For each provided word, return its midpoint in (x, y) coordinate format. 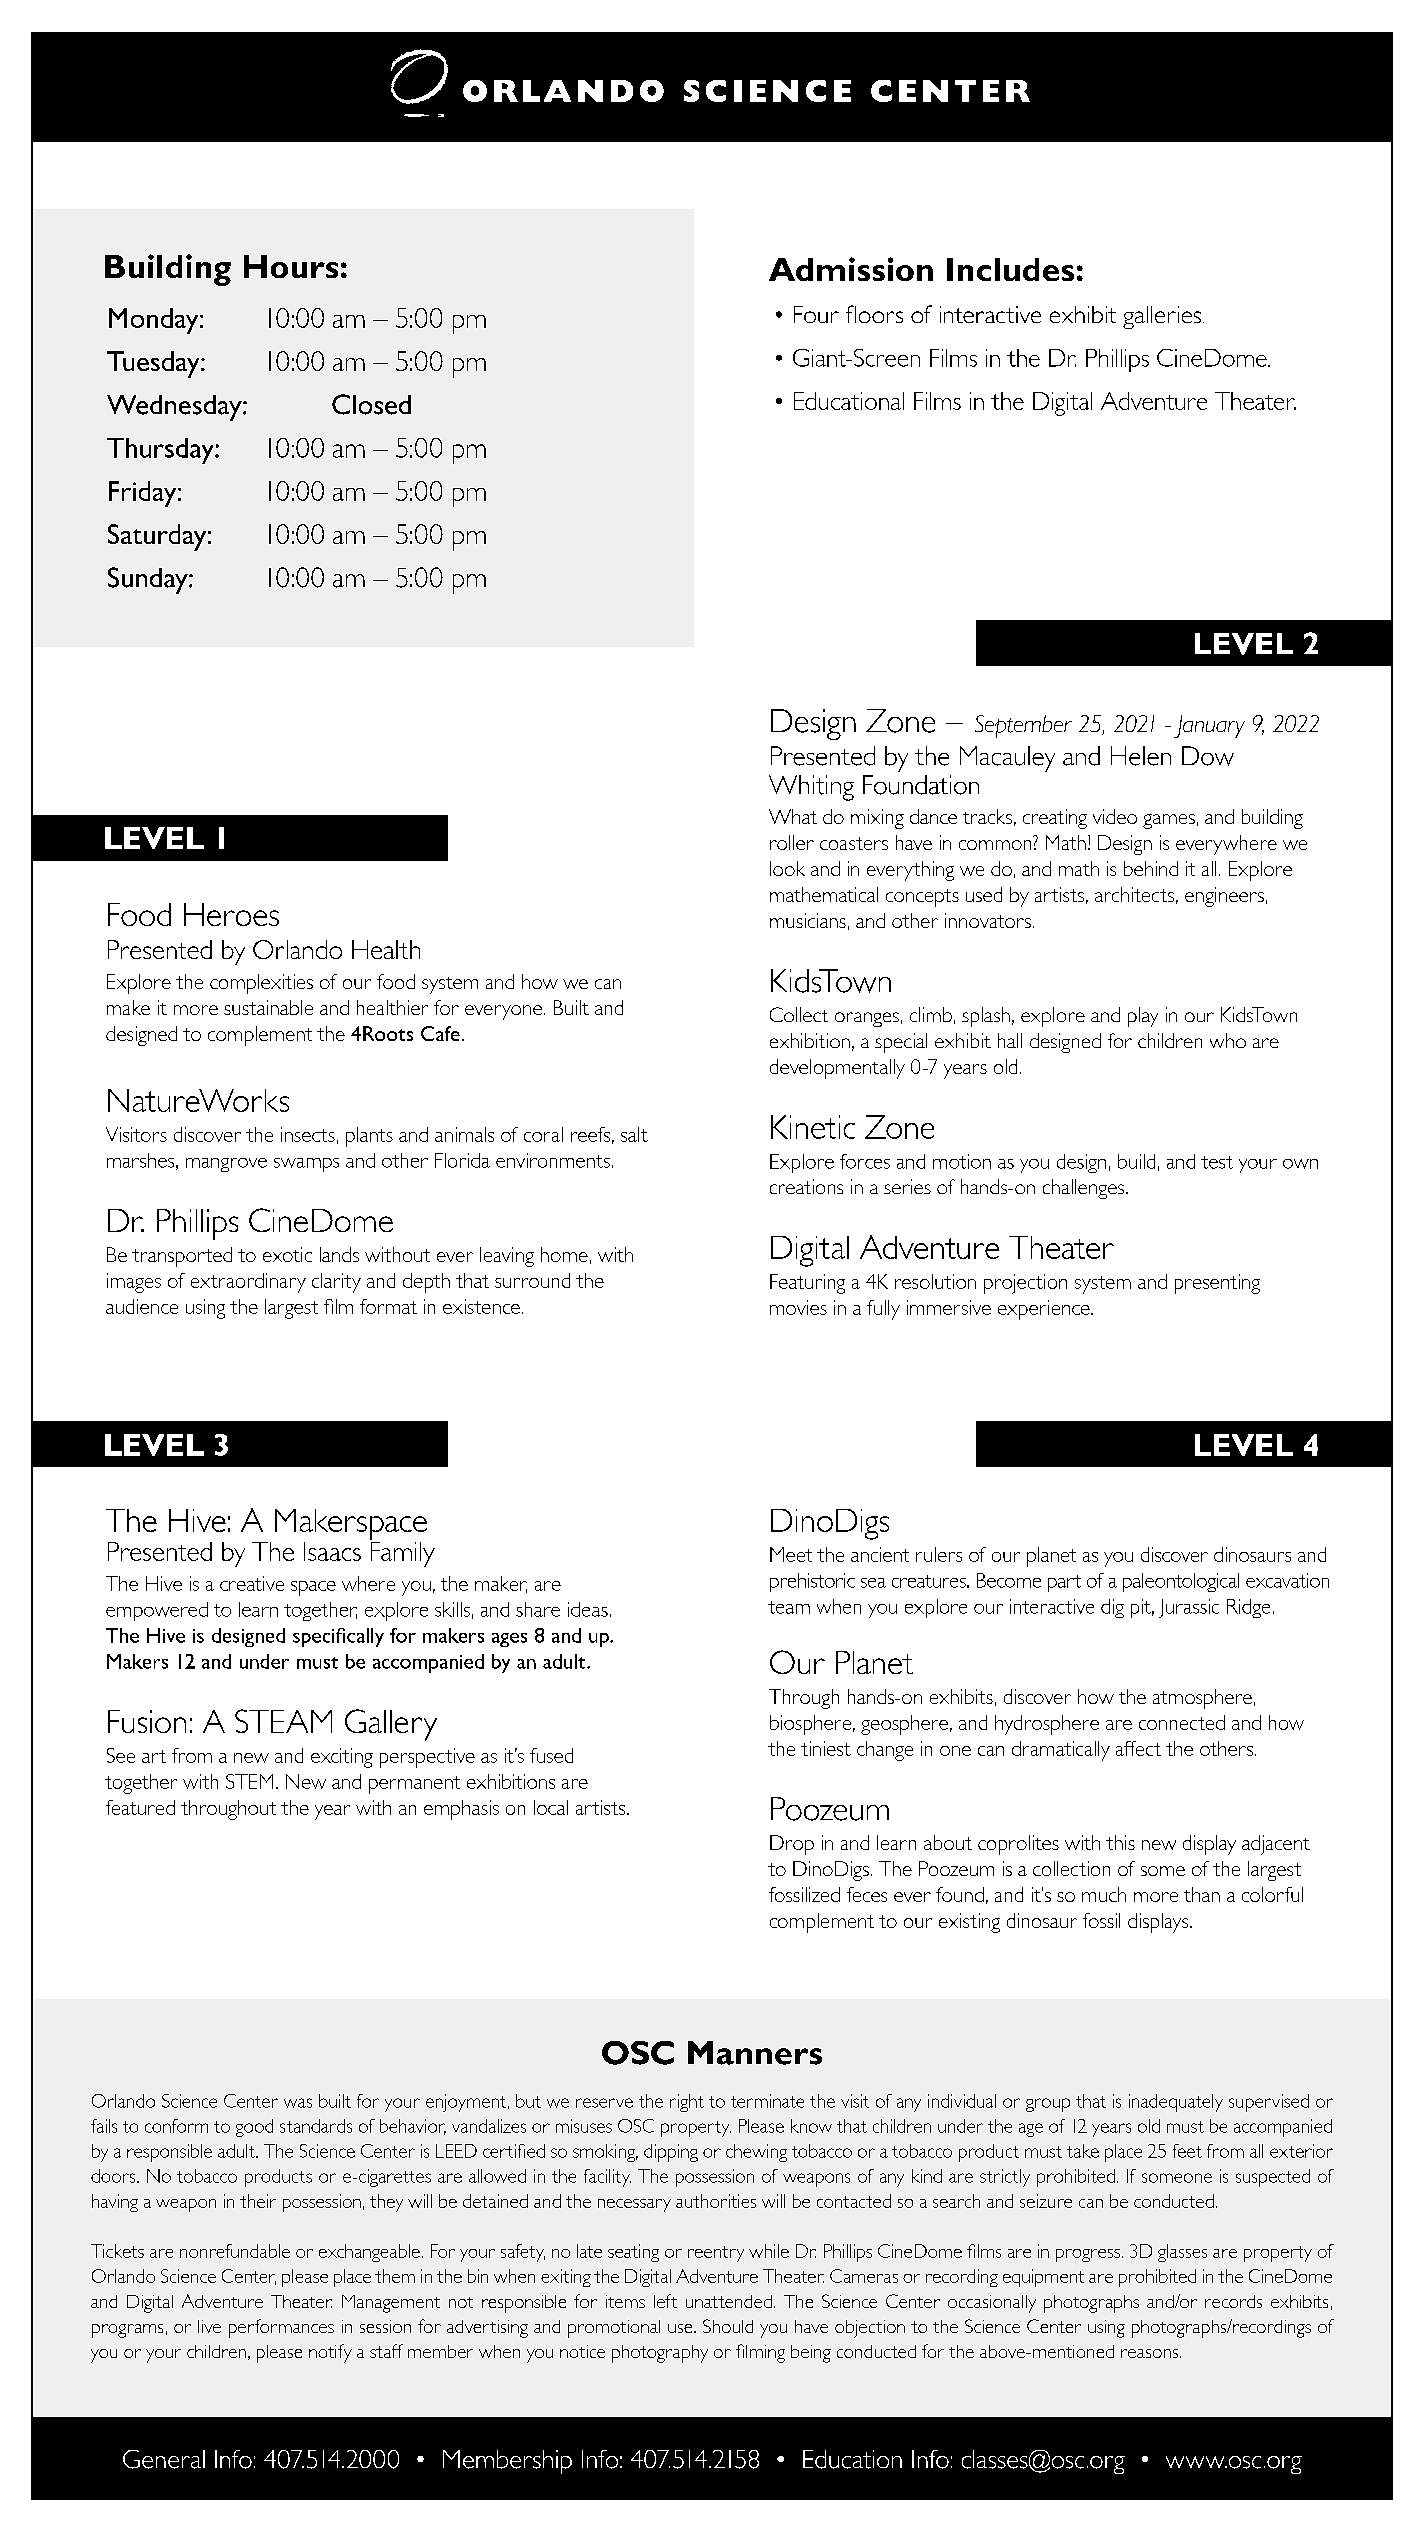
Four (816, 314)
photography (660, 2354)
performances (281, 2328)
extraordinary (248, 1283)
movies (798, 1307)
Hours (291, 266)
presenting (1217, 1284)
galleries (1163, 317)
